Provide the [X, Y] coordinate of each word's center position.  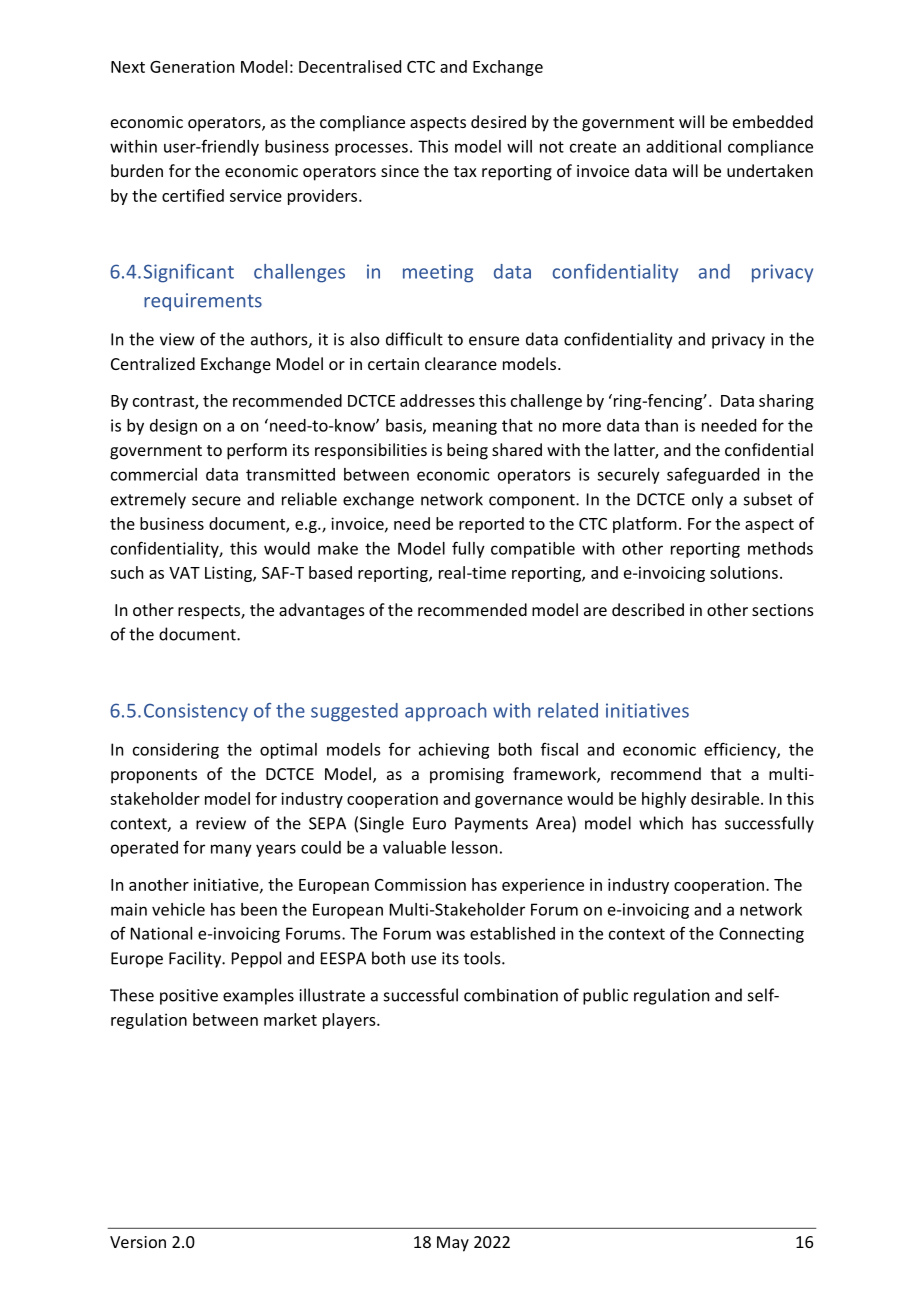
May [453, 1244]
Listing [229, 574]
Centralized [153, 363]
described [648, 609]
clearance [461, 363]
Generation [192, 66]
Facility [196, 959]
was [450, 935]
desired [498, 121]
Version [138, 1242]
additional [683, 146]
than [661, 425]
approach [445, 712]
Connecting [761, 935]
